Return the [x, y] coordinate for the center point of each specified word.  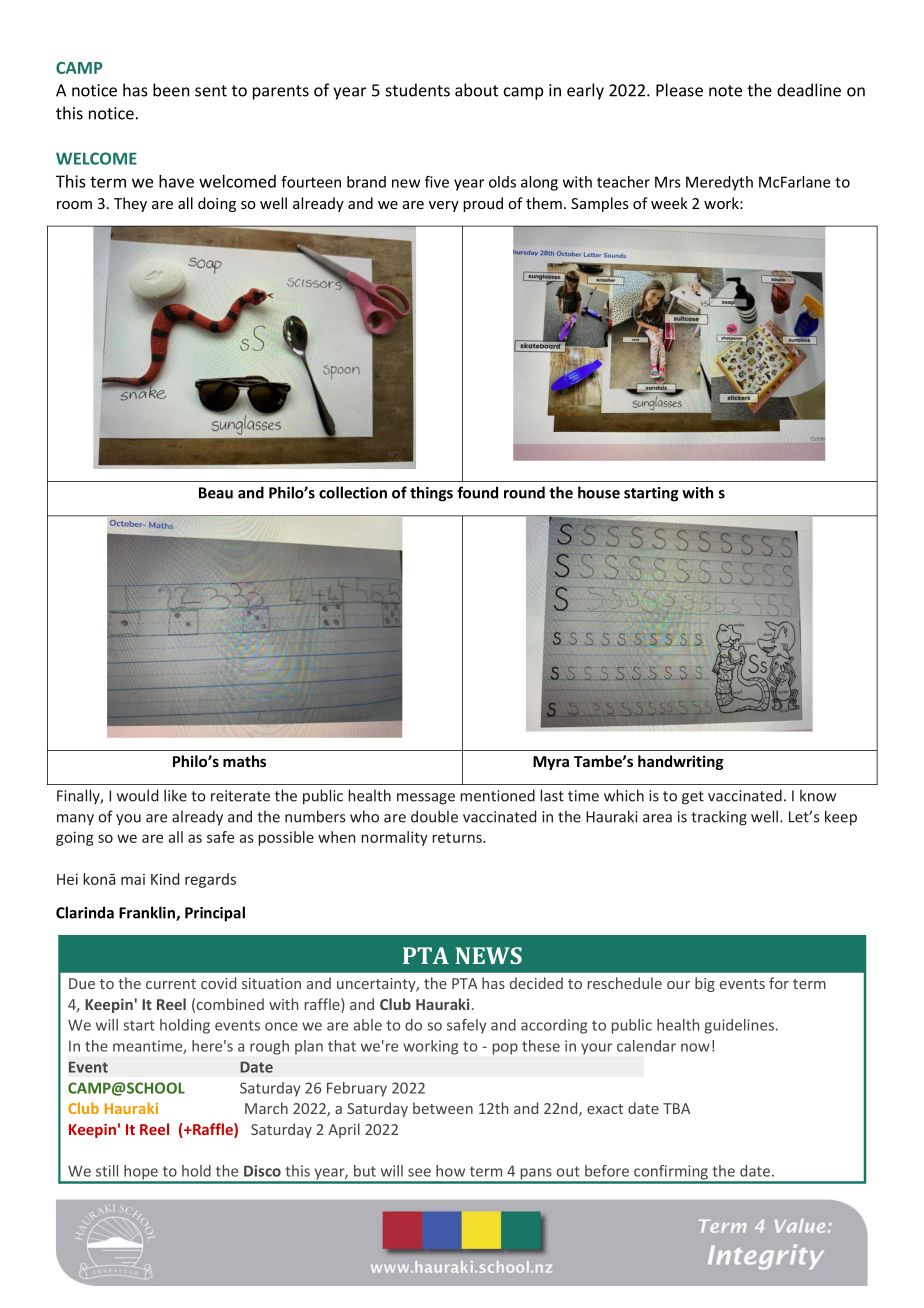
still [107, 1171]
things [431, 494]
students [418, 90]
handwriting [681, 762]
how [450, 1171]
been [171, 90]
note [725, 91]
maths [244, 761]
